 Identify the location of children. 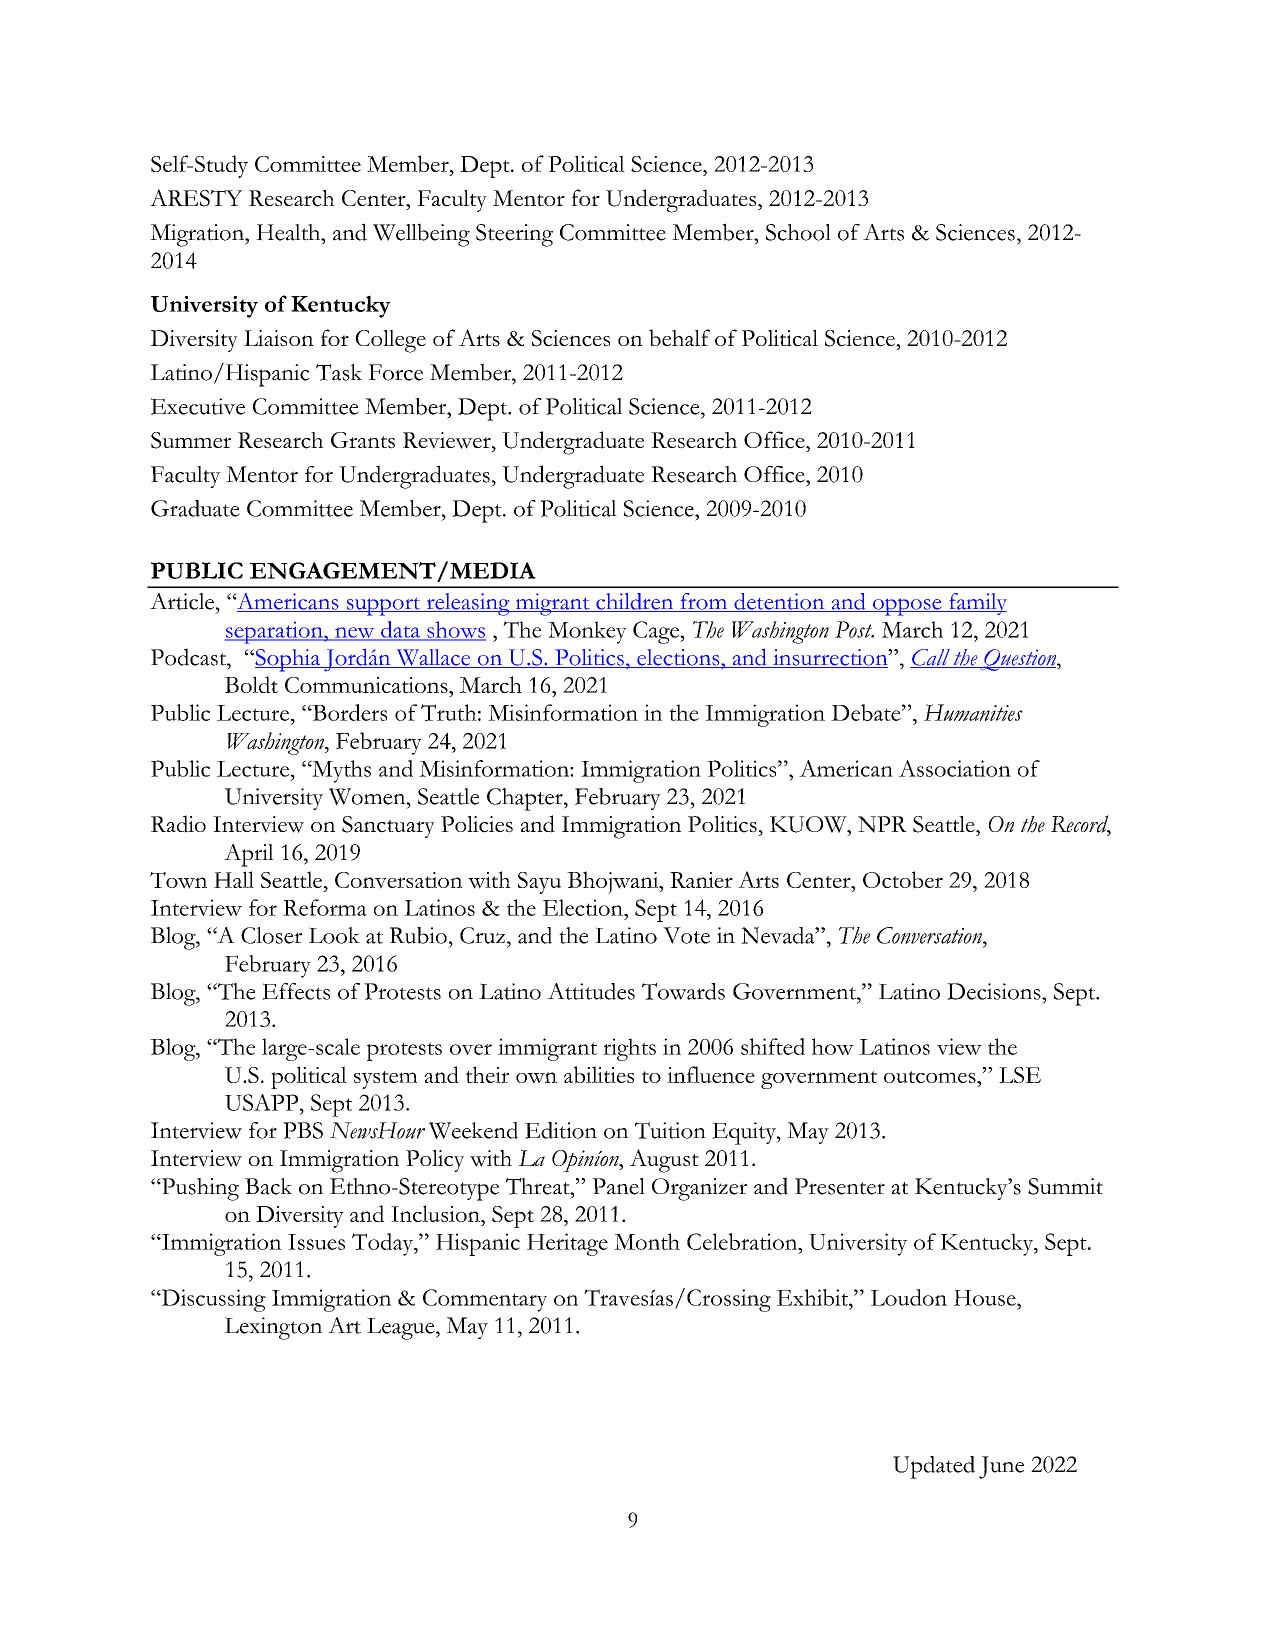
(635, 602).
